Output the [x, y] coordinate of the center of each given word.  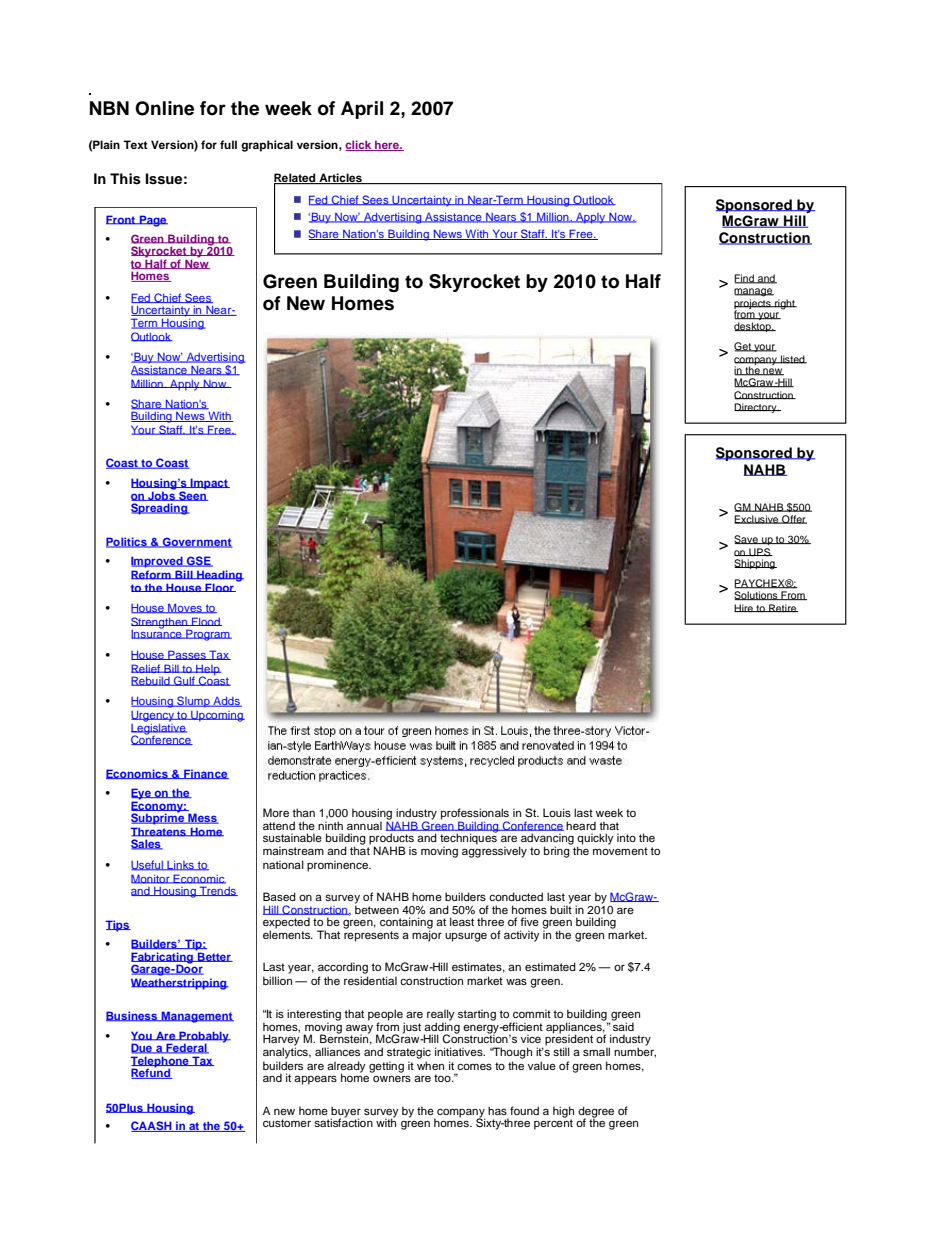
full [228, 144]
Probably [204, 1038]
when [430, 1065]
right [785, 304]
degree [596, 1113]
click [359, 145]
